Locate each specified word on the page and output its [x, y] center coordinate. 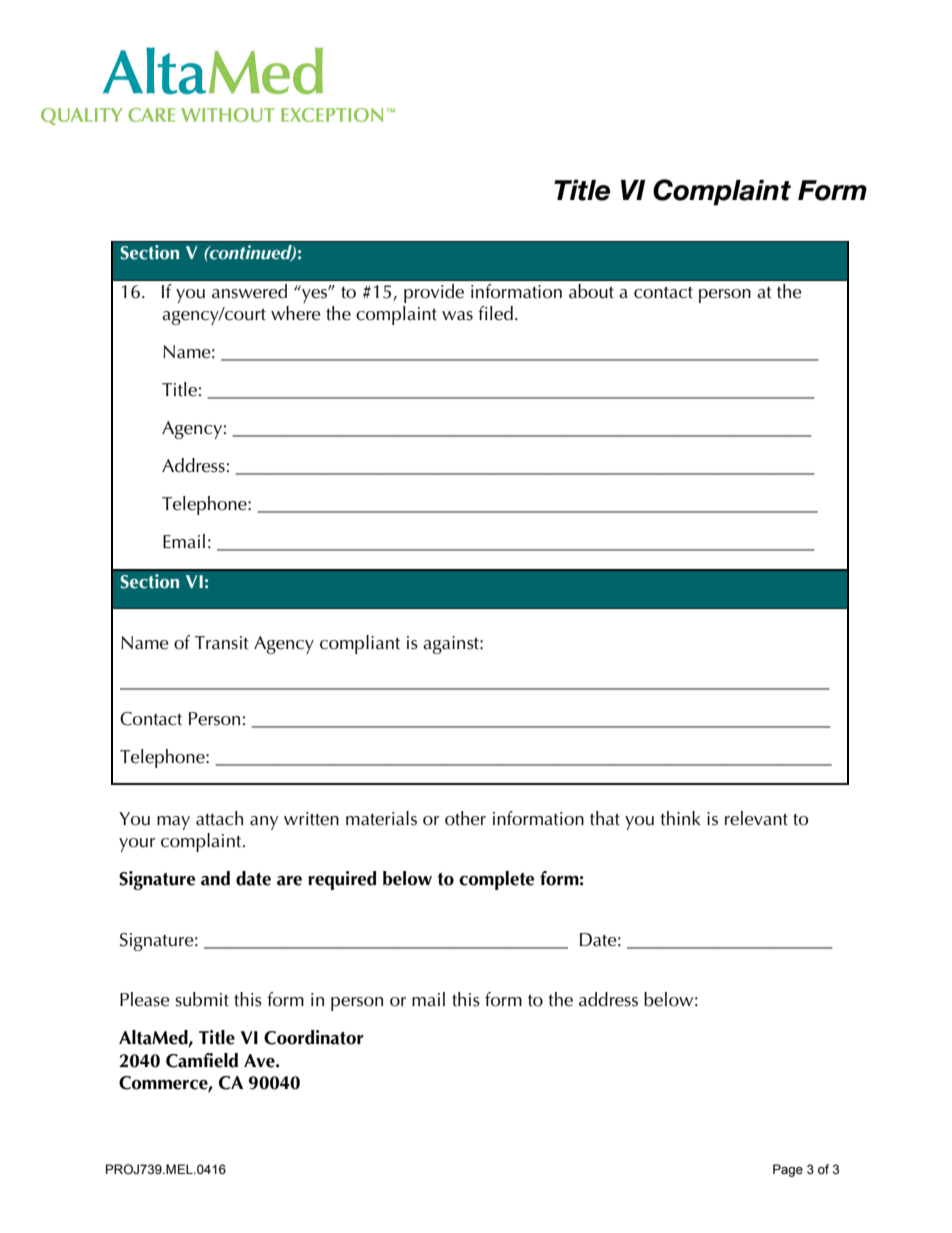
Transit [222, 643]
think [680, 818]
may [173, 823]
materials [381, 818]
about [591, 291]
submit [202, 999]
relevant [756, 818]
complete [496, 880]
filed [495, 313]
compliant [360, 644]
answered [249, 291]
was [457, 316]
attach [219, 818]
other [465, 818]
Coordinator [314, 1037]
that [605, 818]
